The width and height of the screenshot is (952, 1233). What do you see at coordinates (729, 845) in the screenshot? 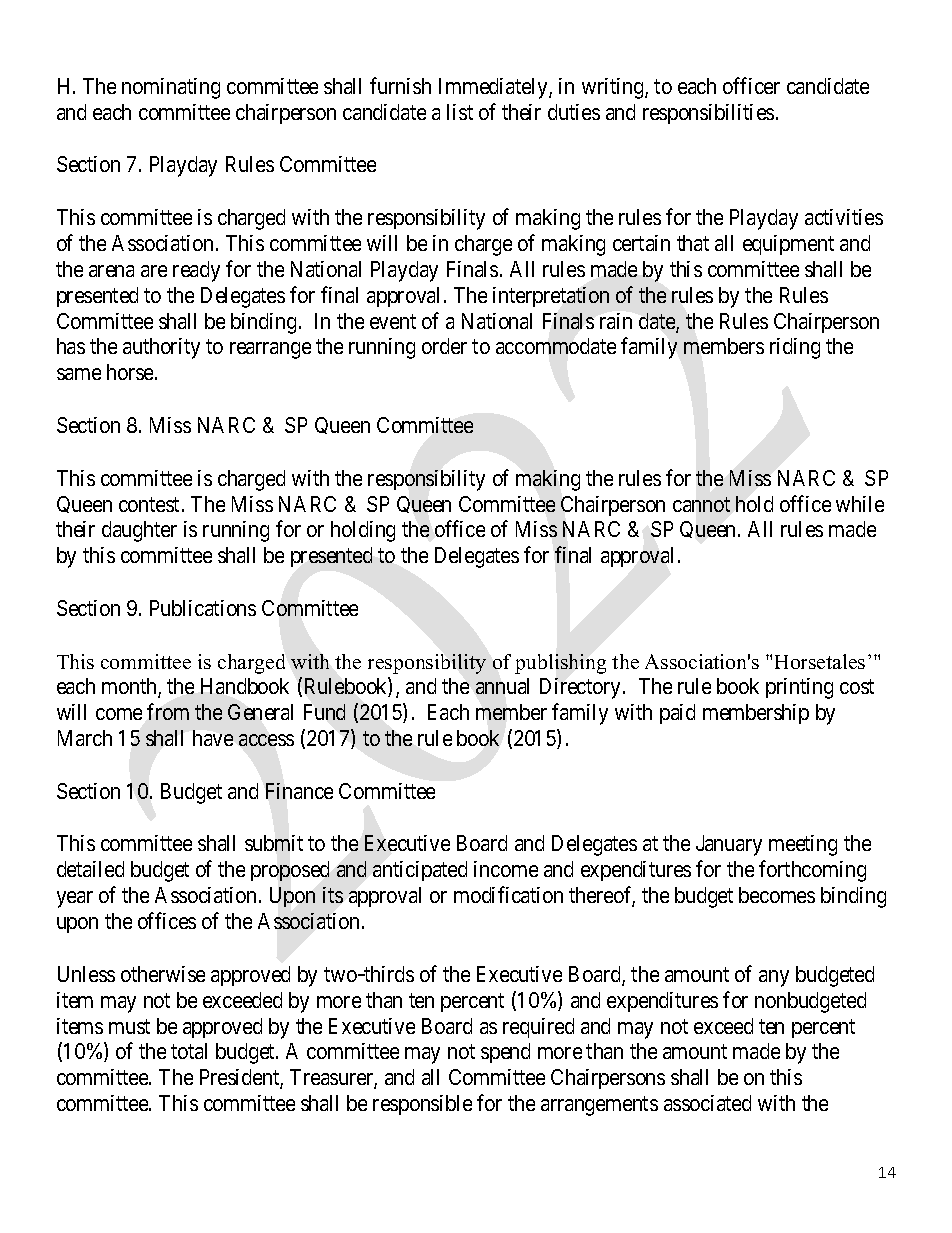
I see `January` at bounding box center [729, 845].
